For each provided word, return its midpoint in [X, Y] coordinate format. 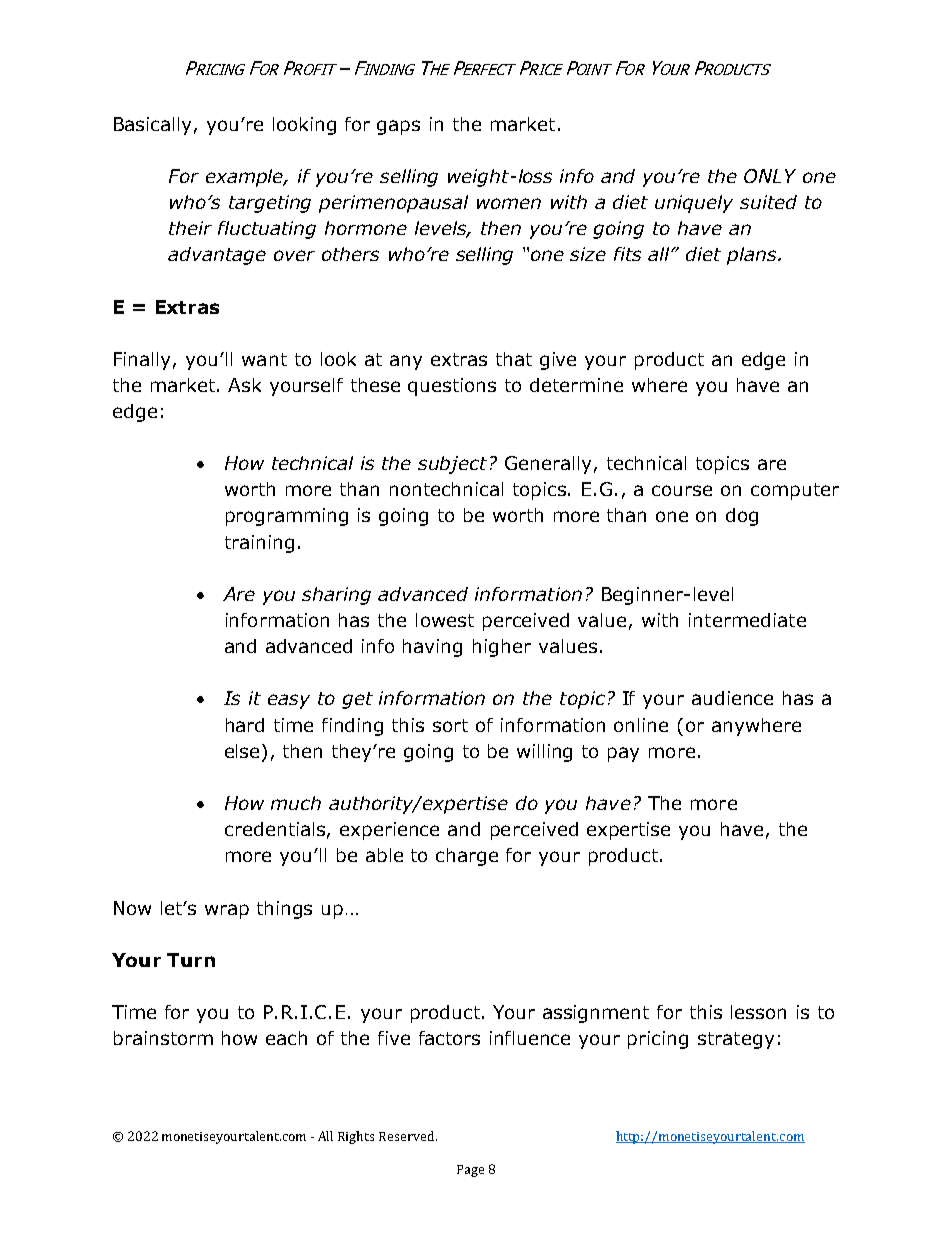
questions [452, 387]
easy [289, 701]
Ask [244, 385]
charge [467, 857]
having [432, 648]
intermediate [747, 620]
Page [470, 1171]
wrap [227, 911]
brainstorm [163, 1038]
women [509, 203]
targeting [270, 204]
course [682, 490]
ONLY [770, 176]
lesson [758, 1012]
